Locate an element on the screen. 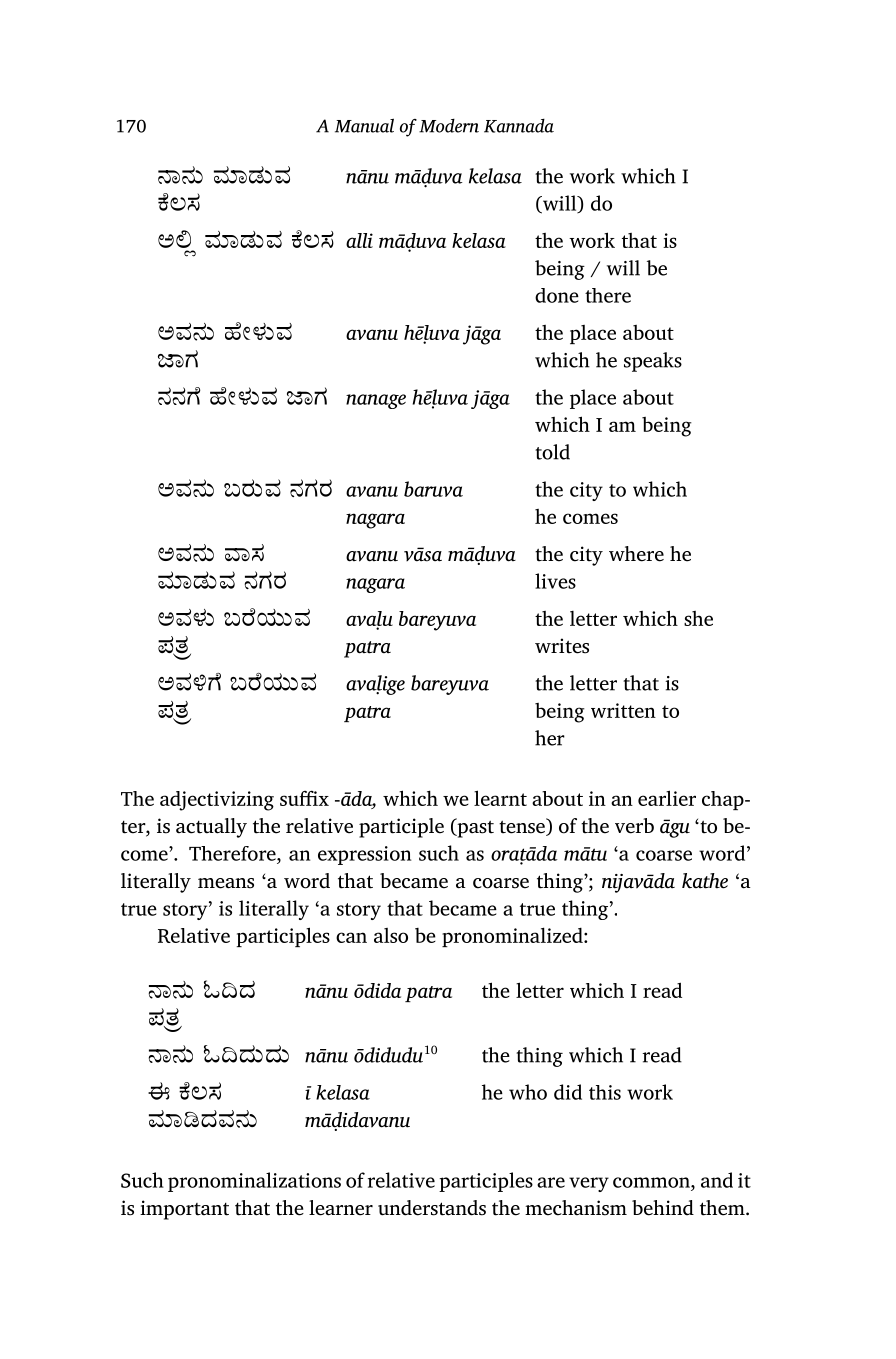 The image size is (896, 1359). common is located at coordinates (652, 1182).
